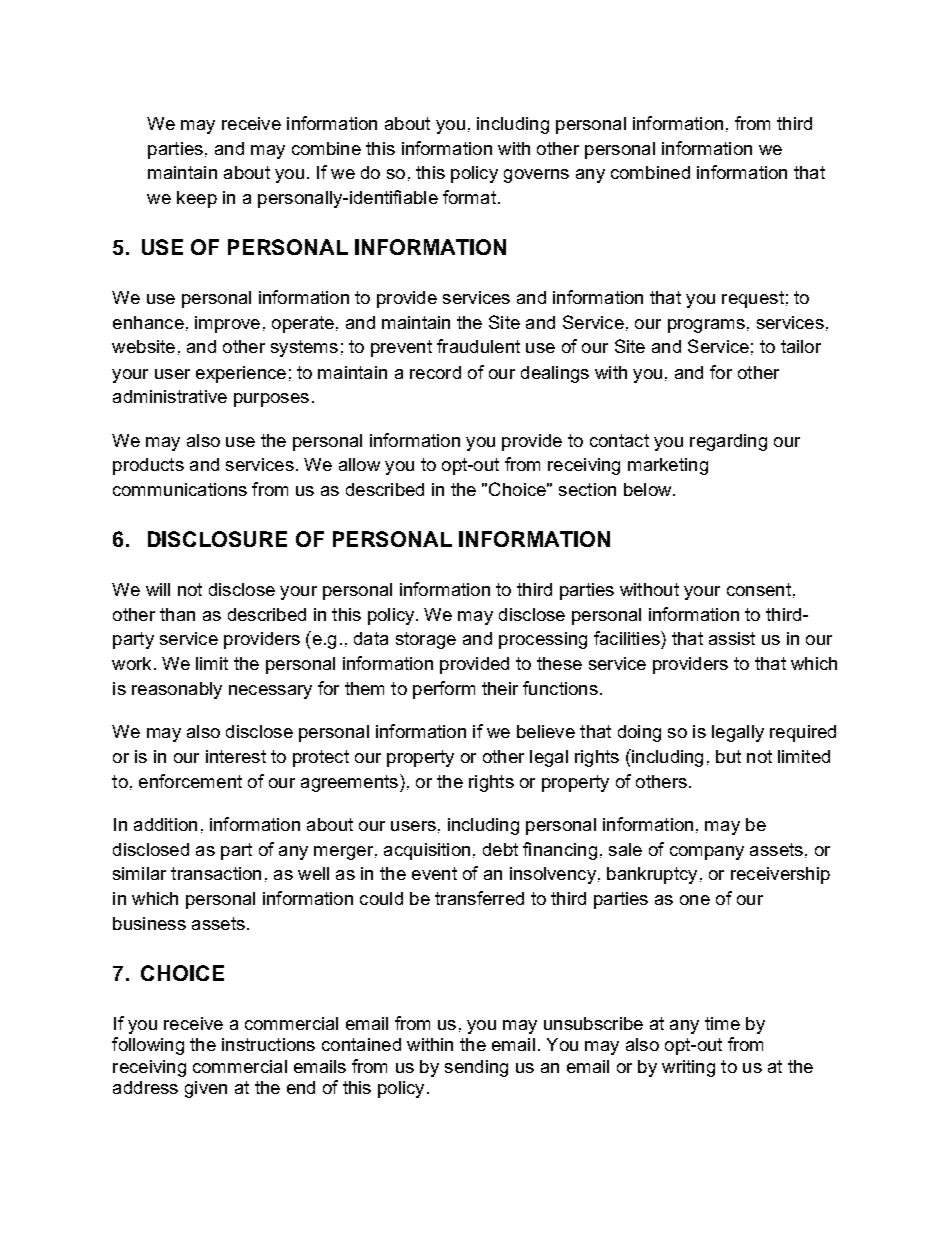 This page has height=1233, width=952. I want to click on perform, so click(444, 690).
